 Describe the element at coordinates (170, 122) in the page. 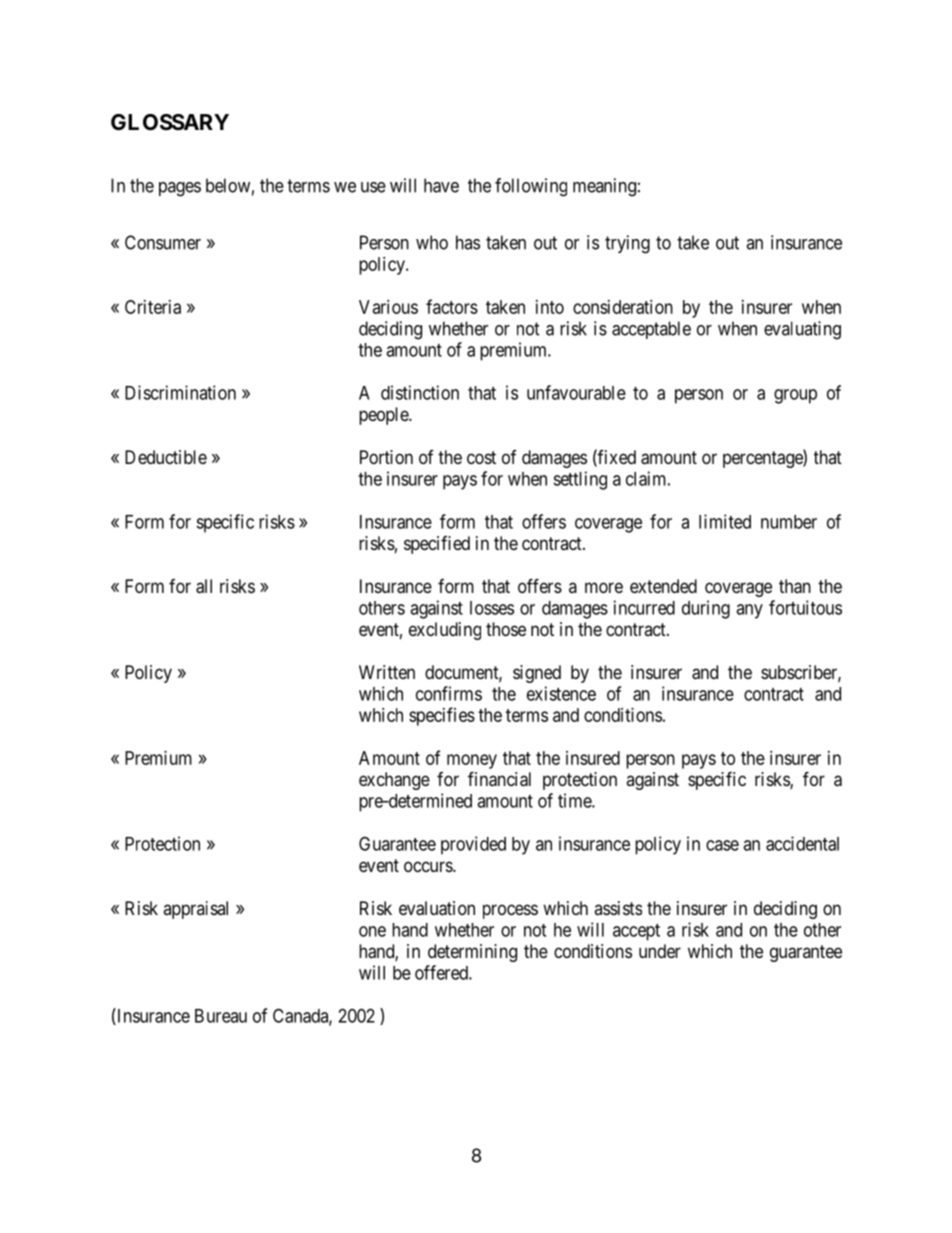

I see `GLOSSARY` at that location.
